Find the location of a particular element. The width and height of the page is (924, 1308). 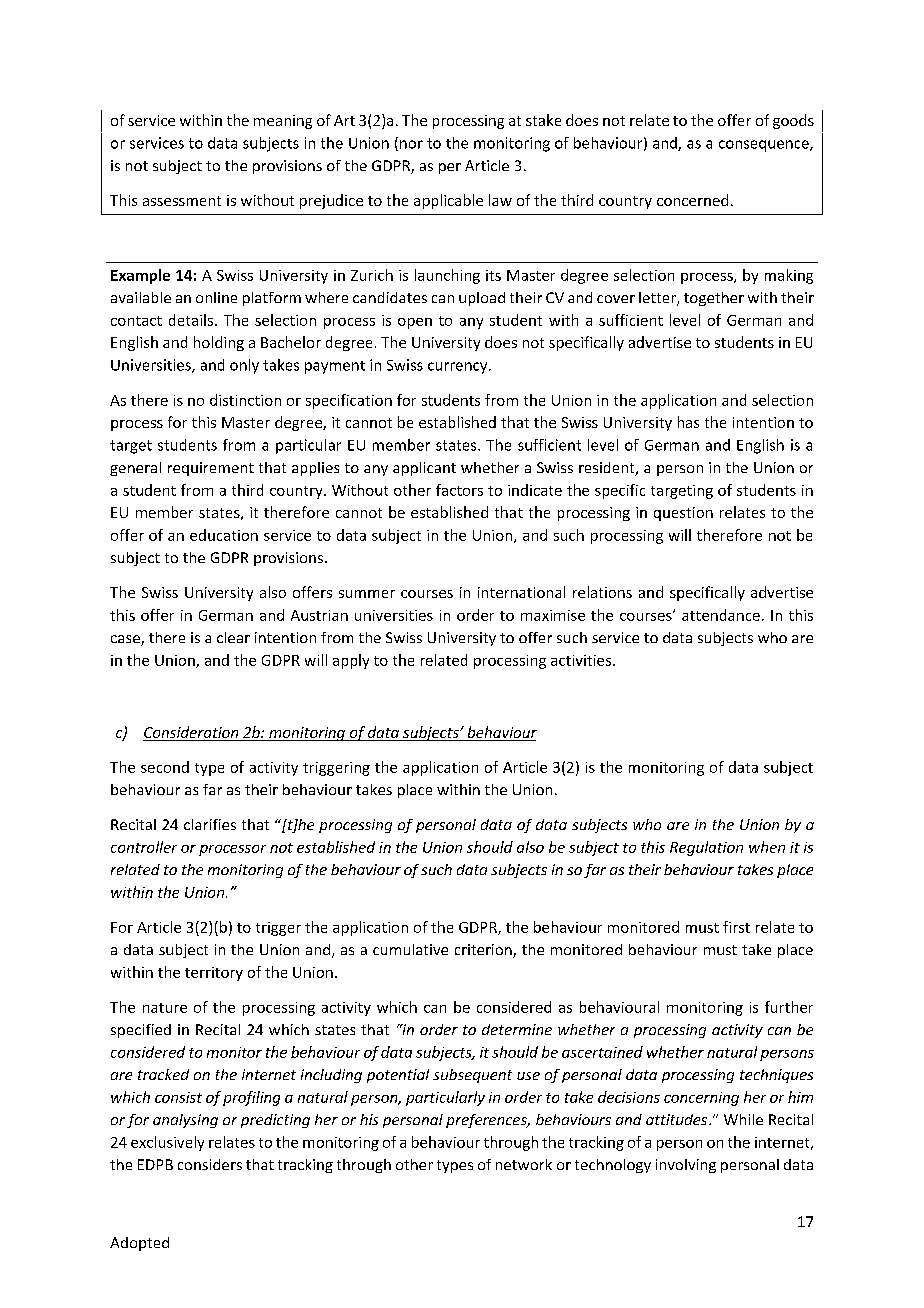

clear is located at coordinates (233, 637).
